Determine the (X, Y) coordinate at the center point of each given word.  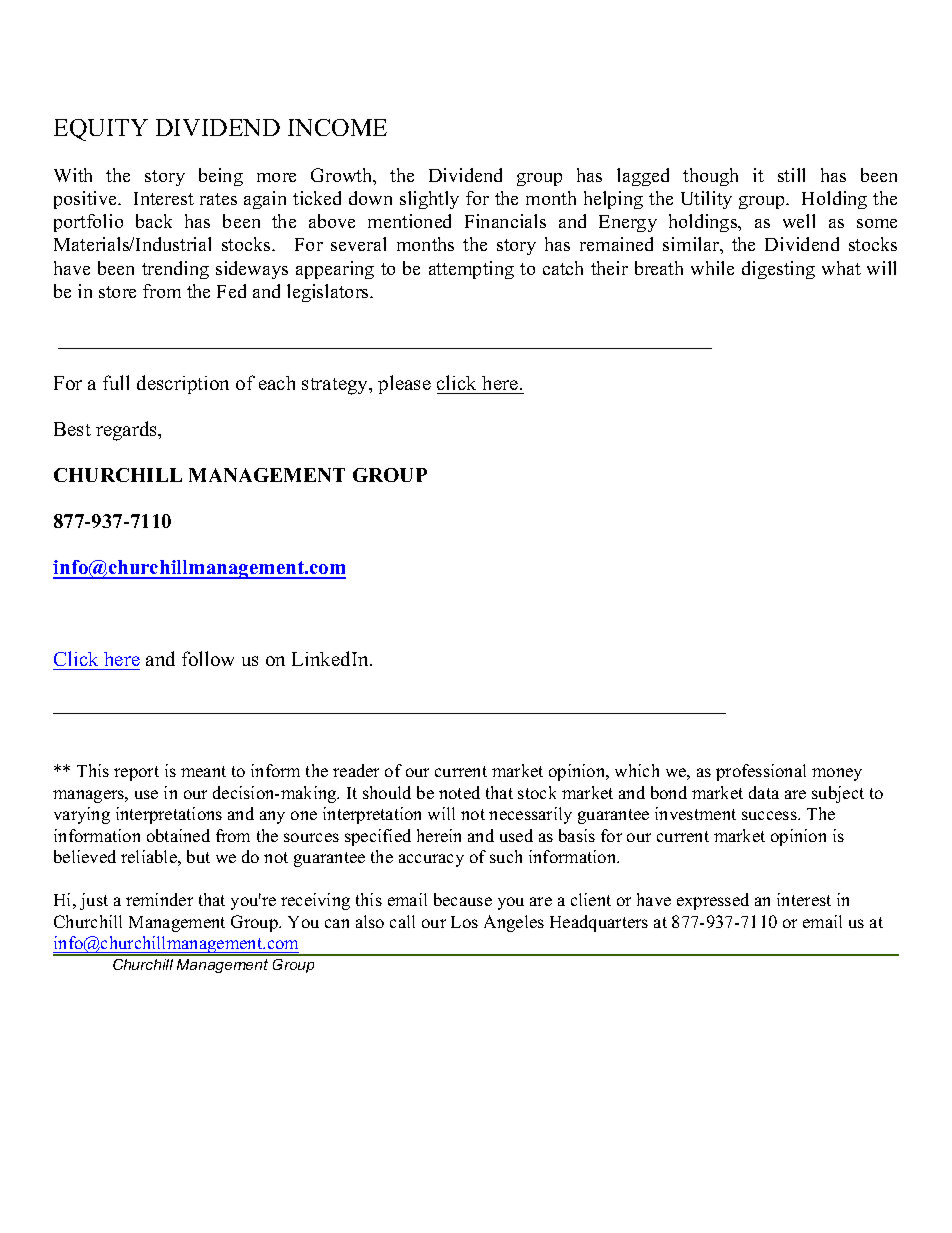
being (221, 177)
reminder (159, 899)
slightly (429, 200)
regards (128, 431)
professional (761, 772)
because (463, 899)
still (791, 175)
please (404, 384)
